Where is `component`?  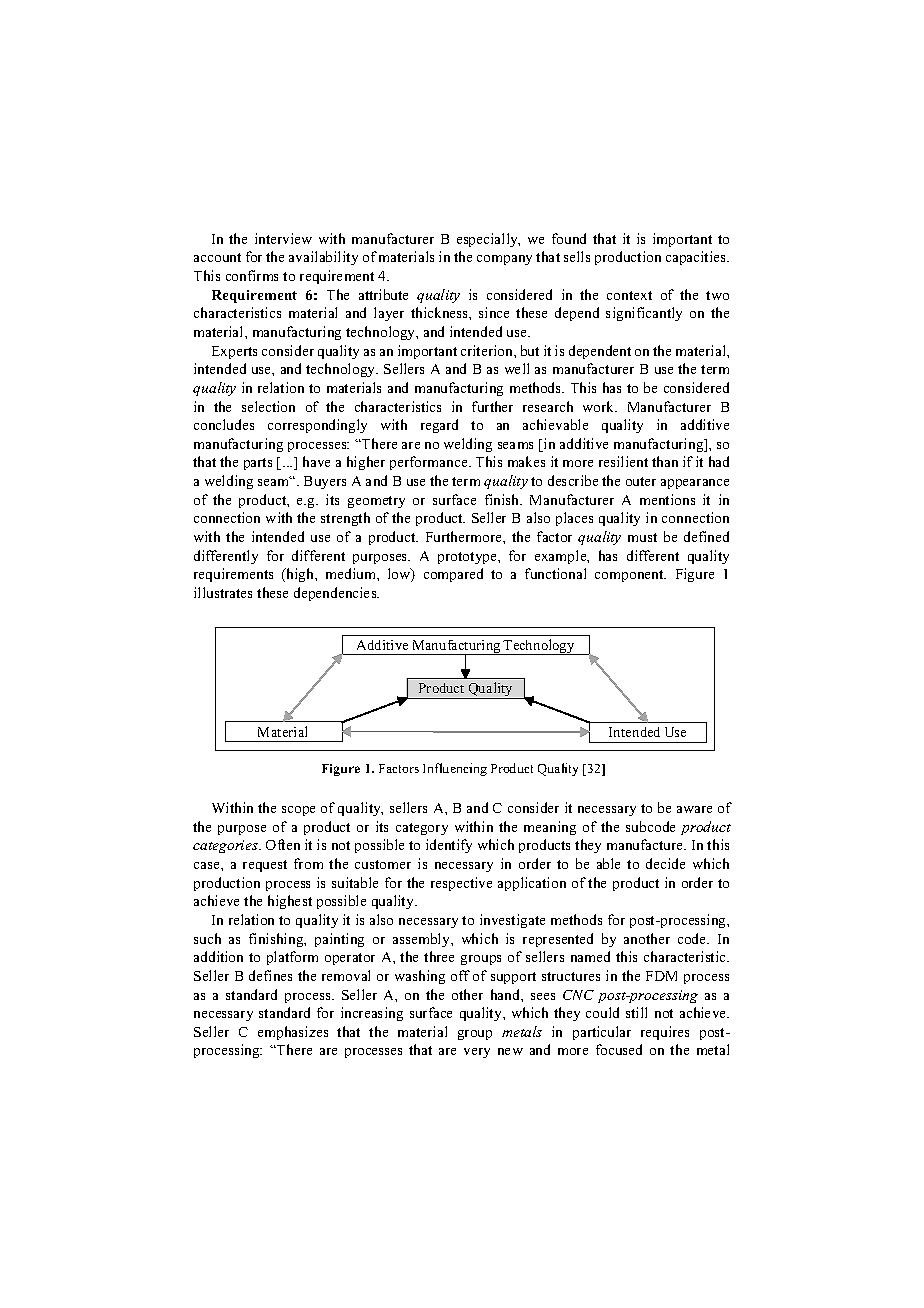 component is located at coordinates (630, 576).
